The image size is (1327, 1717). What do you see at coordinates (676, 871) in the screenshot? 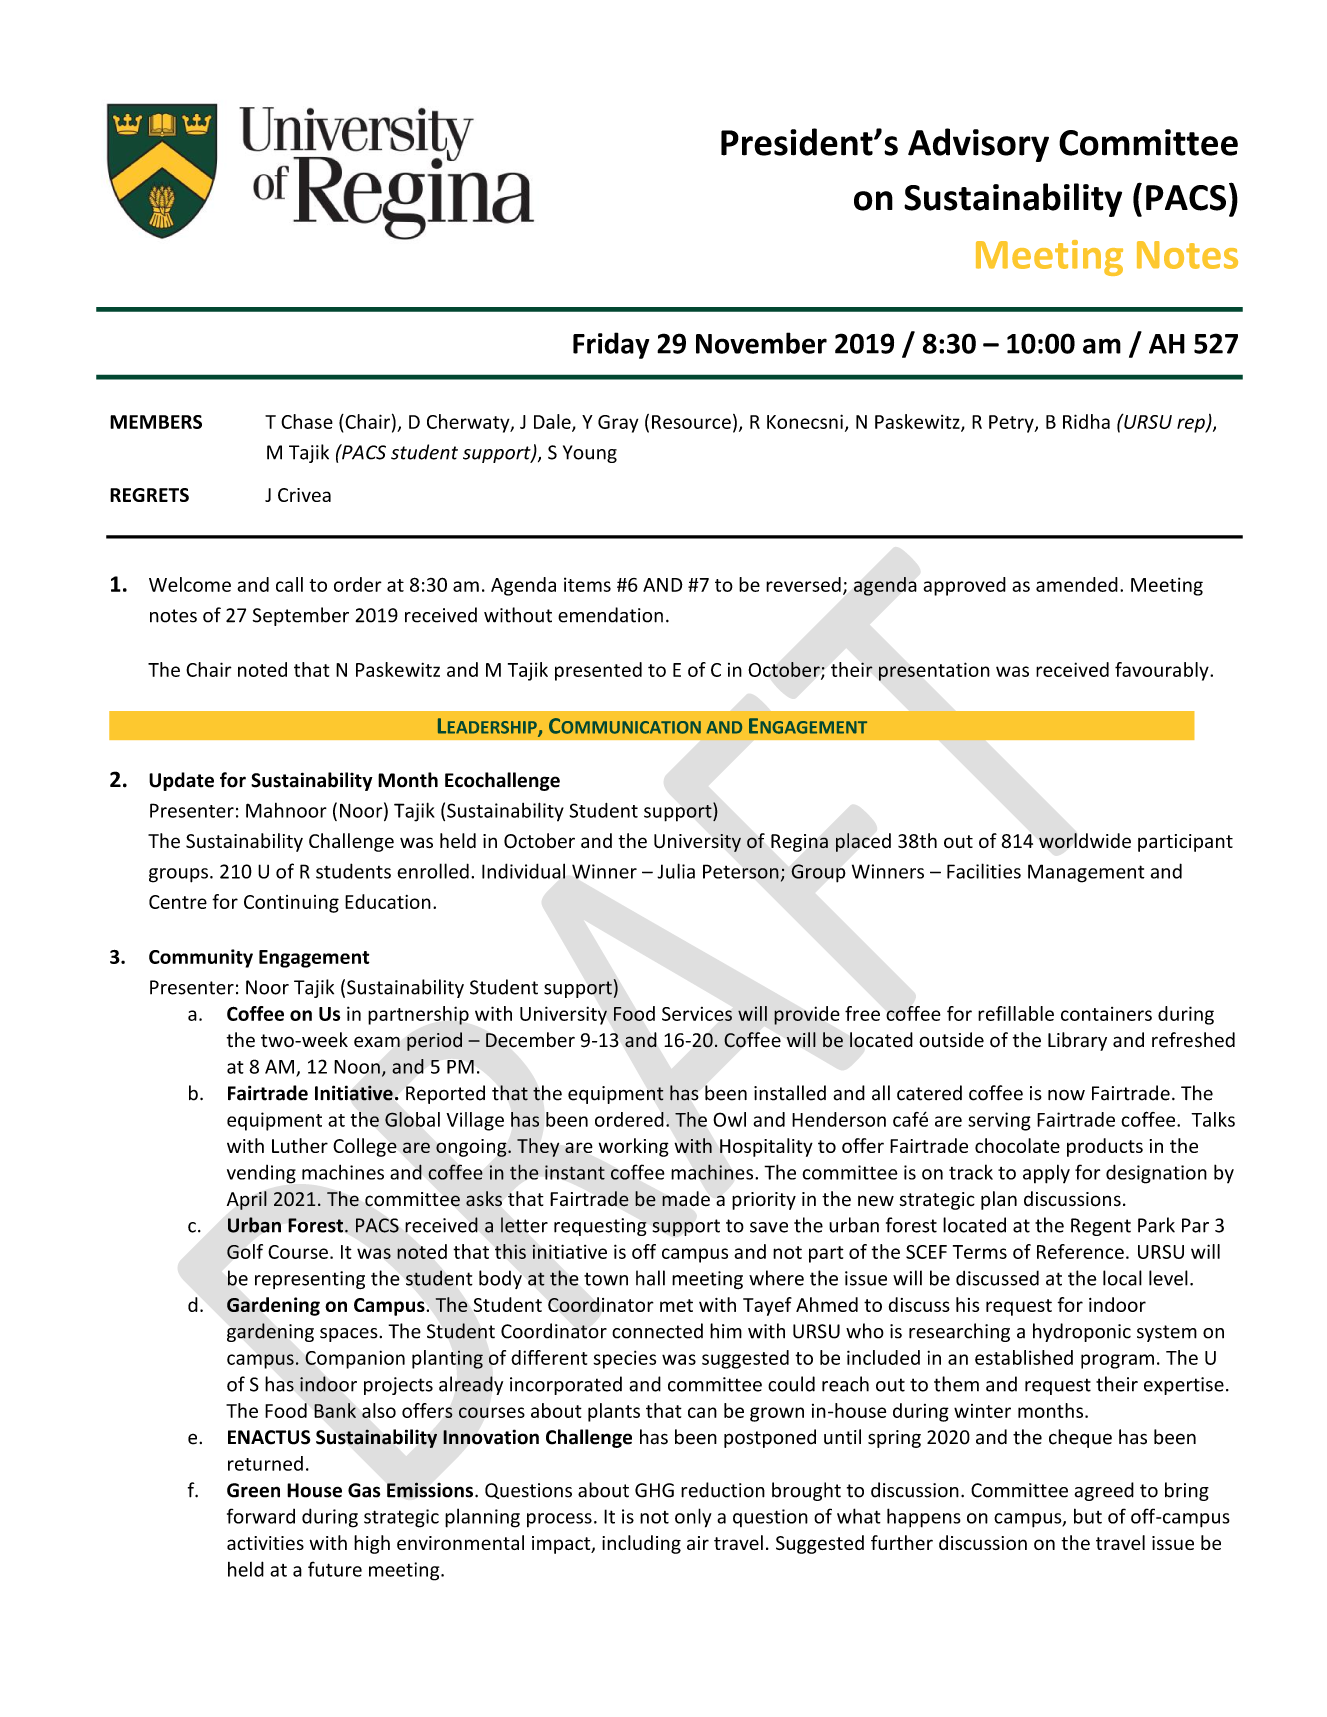
I see `Julia` at bounding box center [676, 871].
